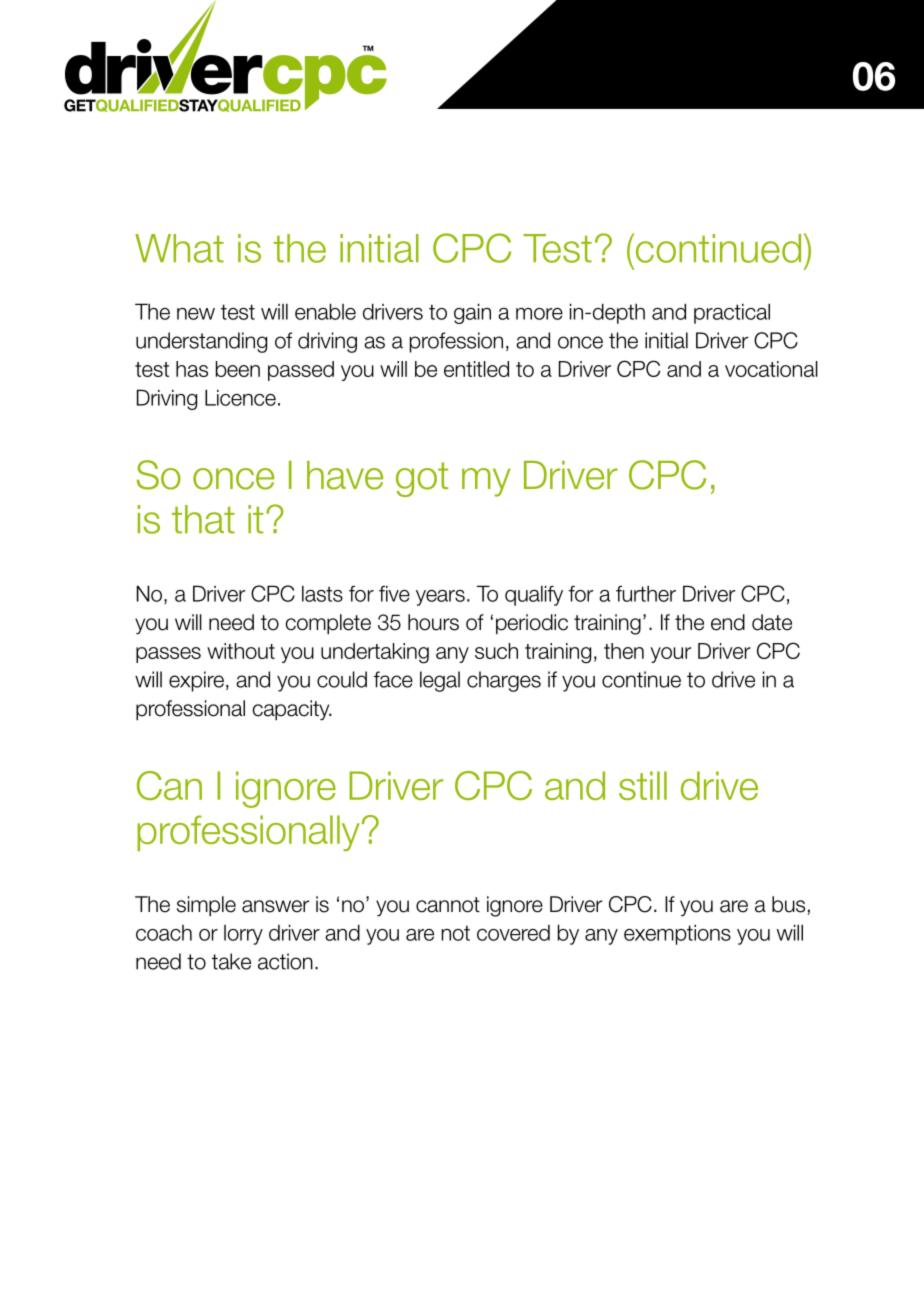 The image size is (924, 1311). What do you see at coordinates (790, 905) in the image?
I see `bus` at bounding box center [790, 905].
